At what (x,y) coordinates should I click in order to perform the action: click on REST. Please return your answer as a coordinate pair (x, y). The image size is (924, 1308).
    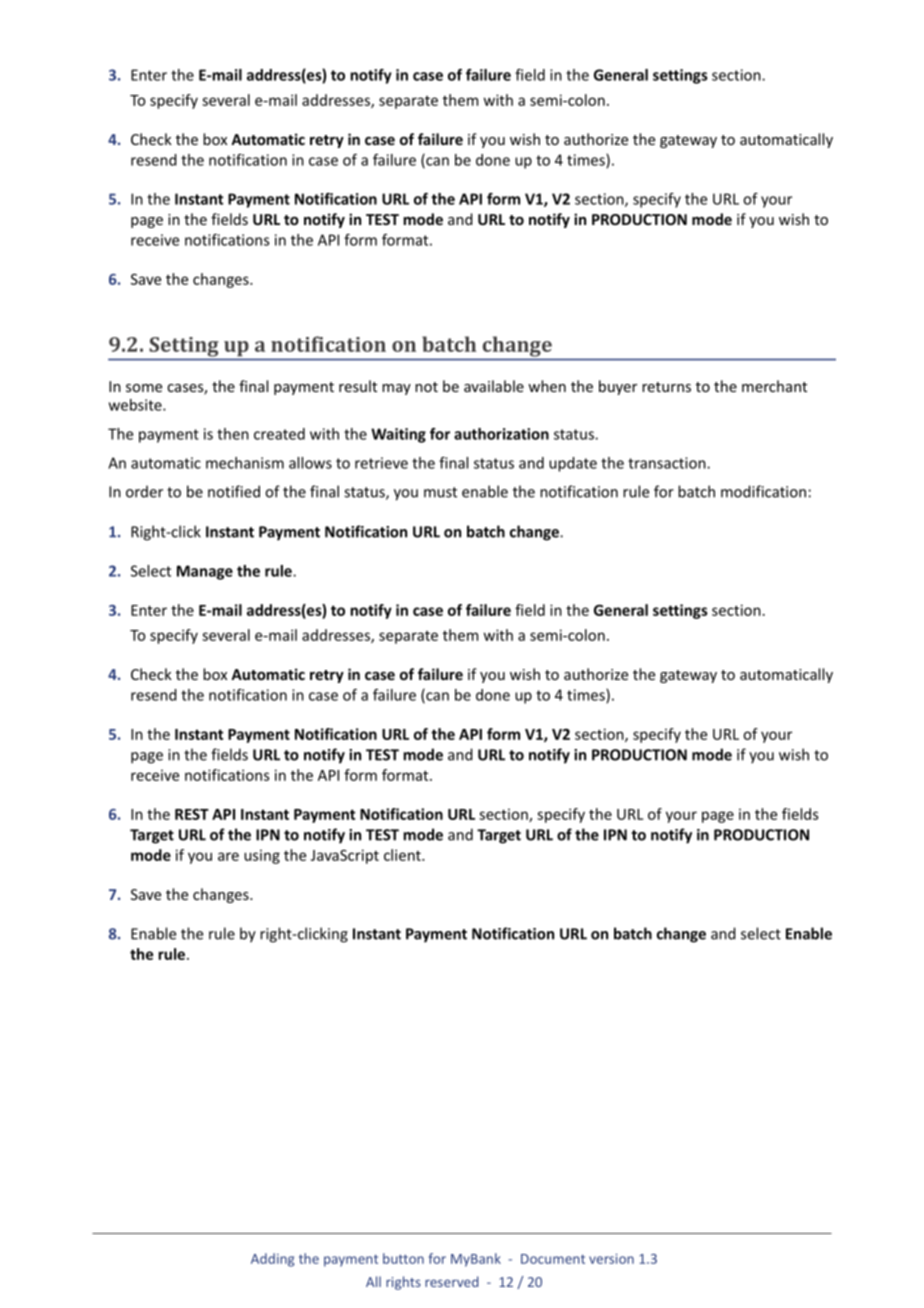
    Looking at the image, I should click on (192, 814).
